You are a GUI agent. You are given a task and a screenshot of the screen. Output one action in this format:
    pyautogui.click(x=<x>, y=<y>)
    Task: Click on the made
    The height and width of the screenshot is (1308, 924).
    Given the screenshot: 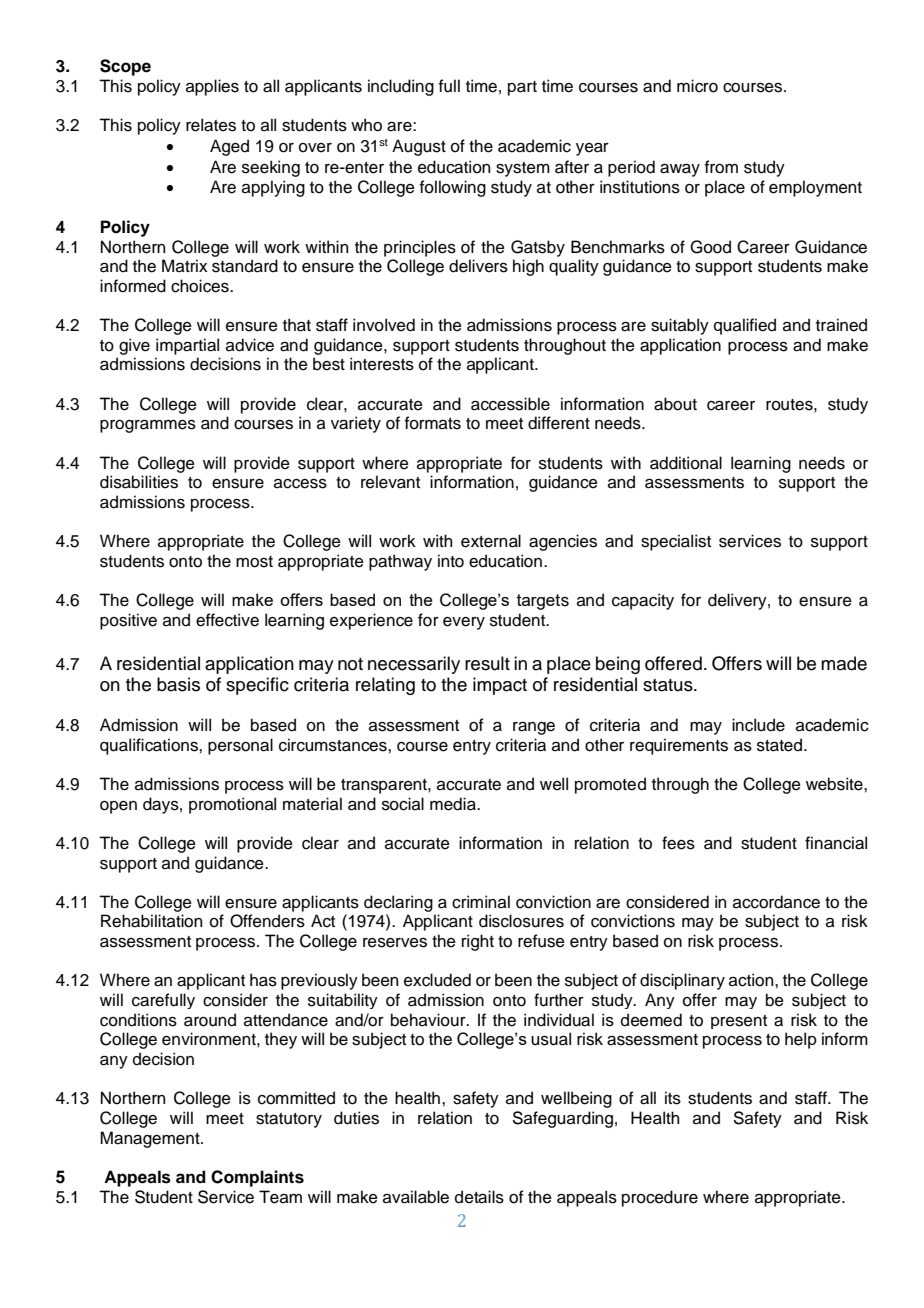 What is the action you would take?
    pyautogui.click(x=844, y=663)
